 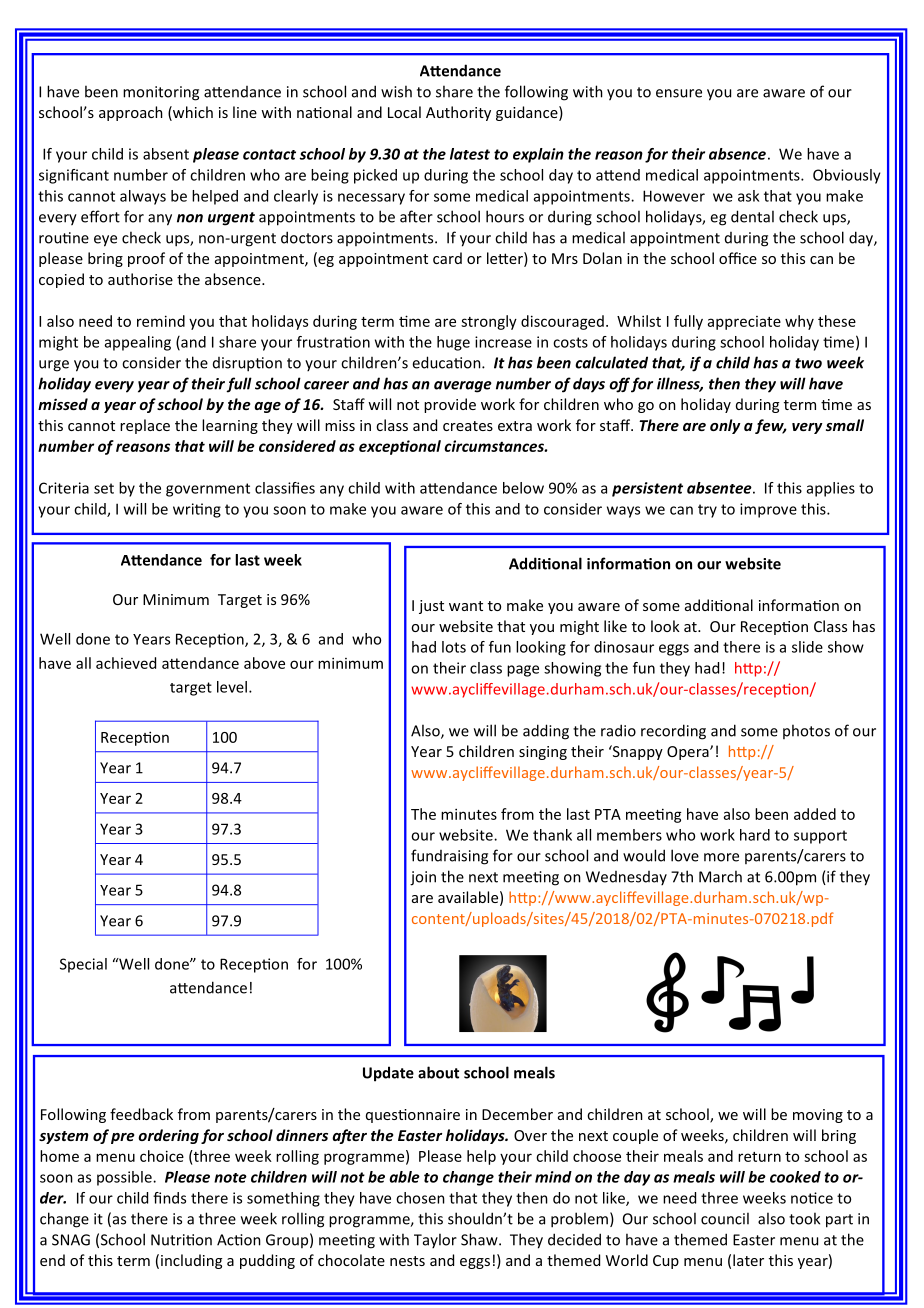 What do you see at coordinates (458, 113) in the page?
I see `Authority` at bounding box center [458, 113].
